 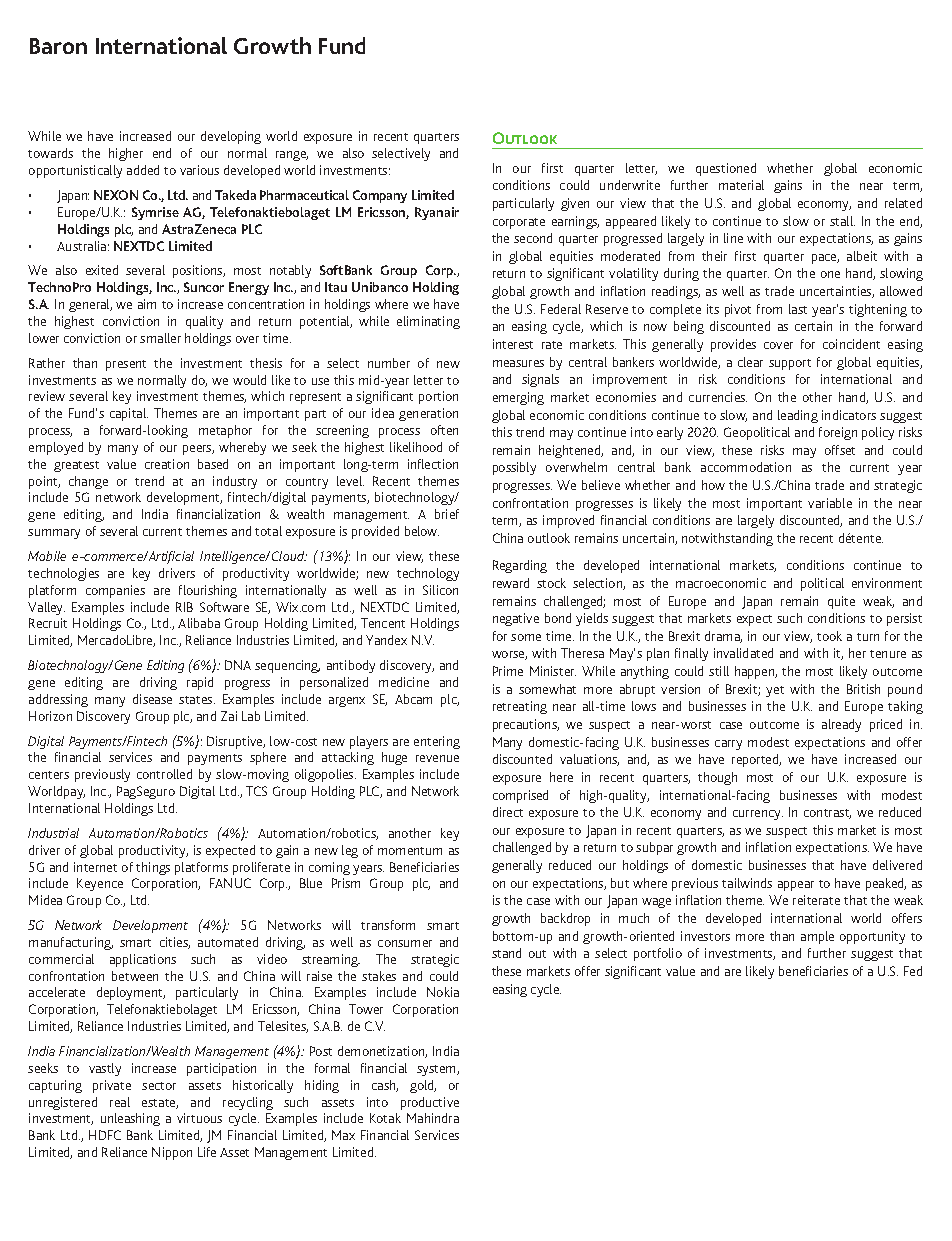 What do you see at coordinates (513, 344) in the document?
I see `interest` at bounding box center [513, 344].
